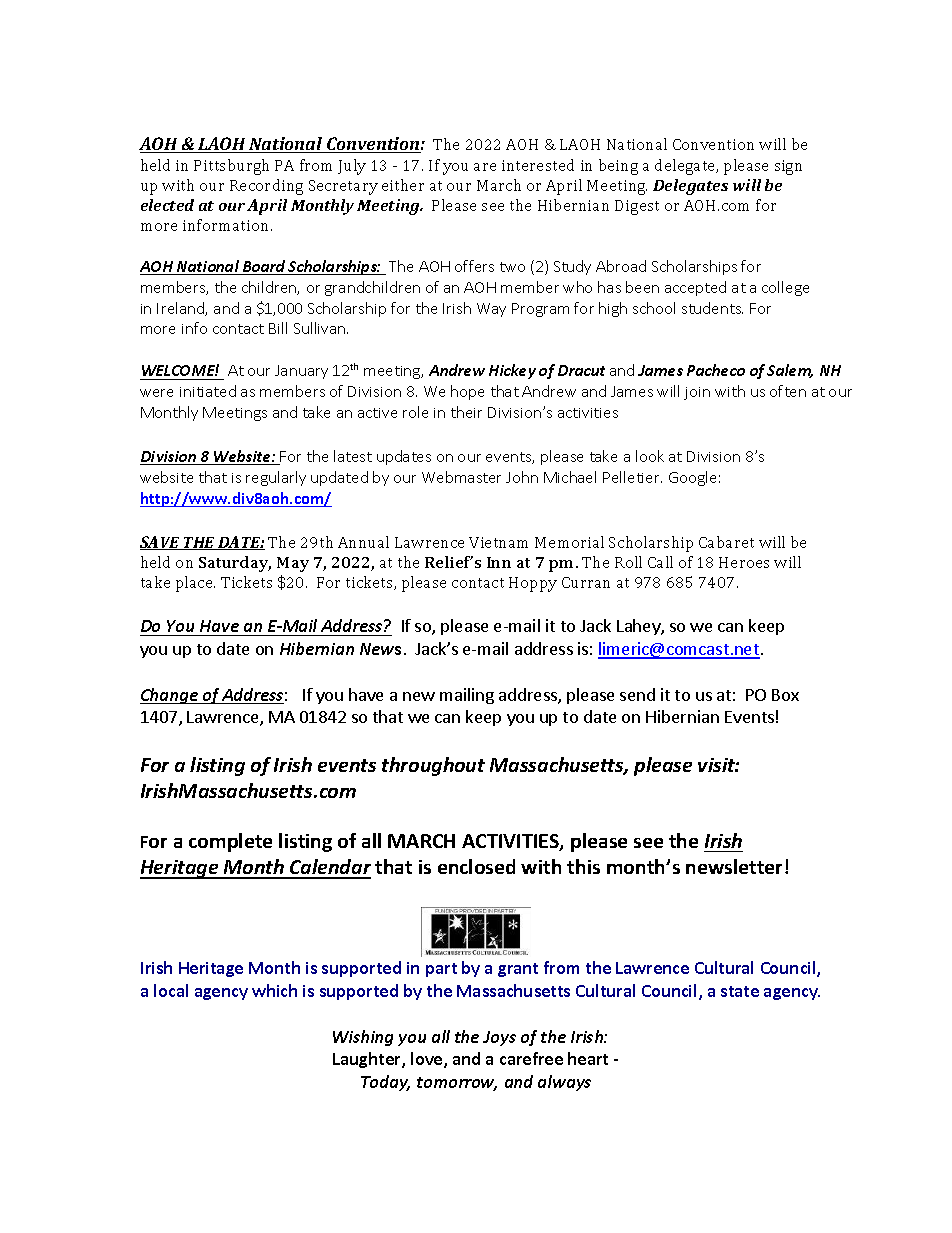  Describe the element at coordinates (276, 478) in the document. I see `regularly` at that location.
